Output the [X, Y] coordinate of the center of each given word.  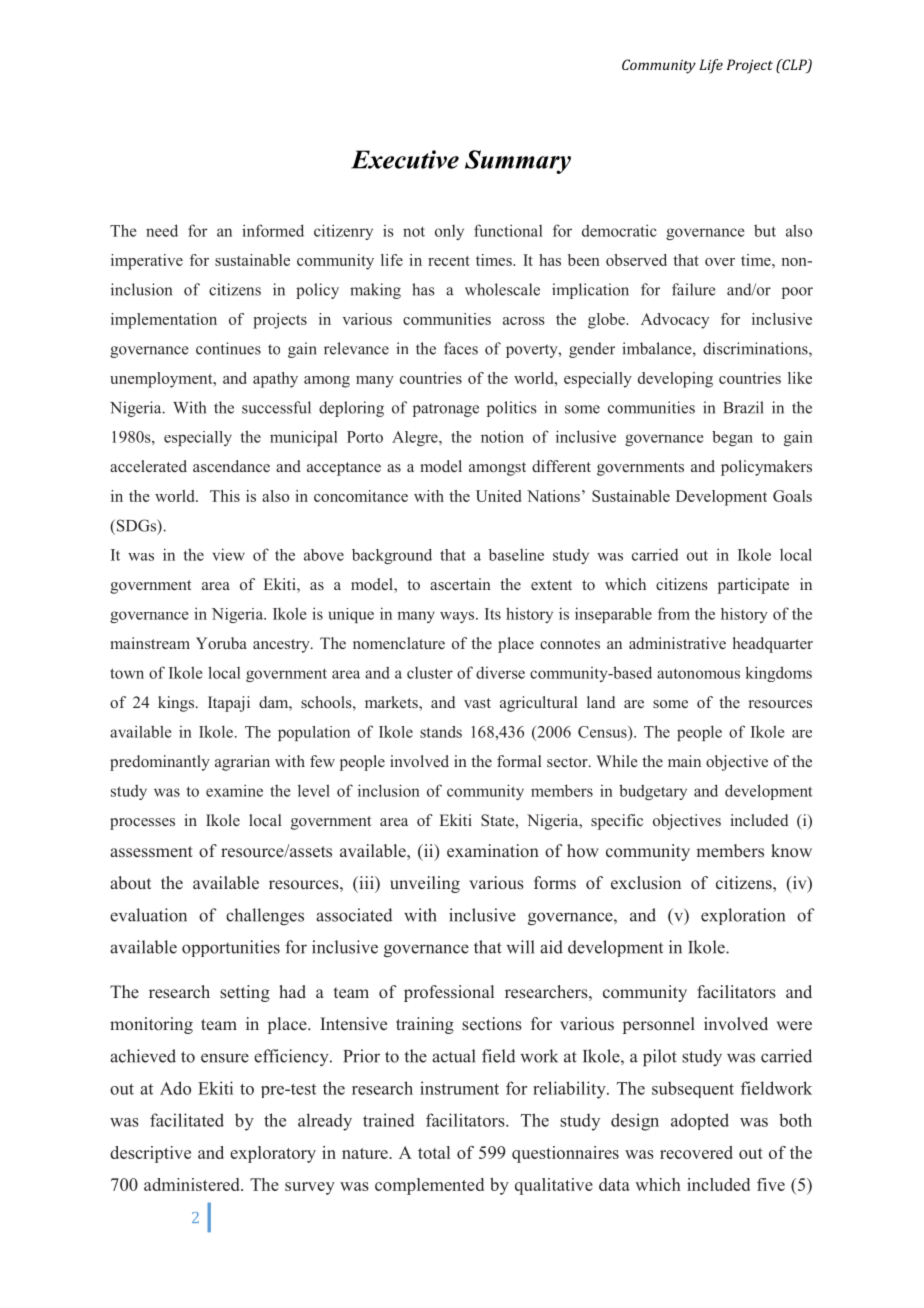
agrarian [242, 763]
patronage [446, 410]
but [765, 230]
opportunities [231, 948]
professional [449, 993]
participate [753, 586]
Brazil [743, 407]
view [228, 554]
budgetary [653, 792]
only [449, 232]
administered [193, 1184]
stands [441, 732]
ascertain [460, 584]
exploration [743, 916]
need [162, 230]
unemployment [162, 380]
